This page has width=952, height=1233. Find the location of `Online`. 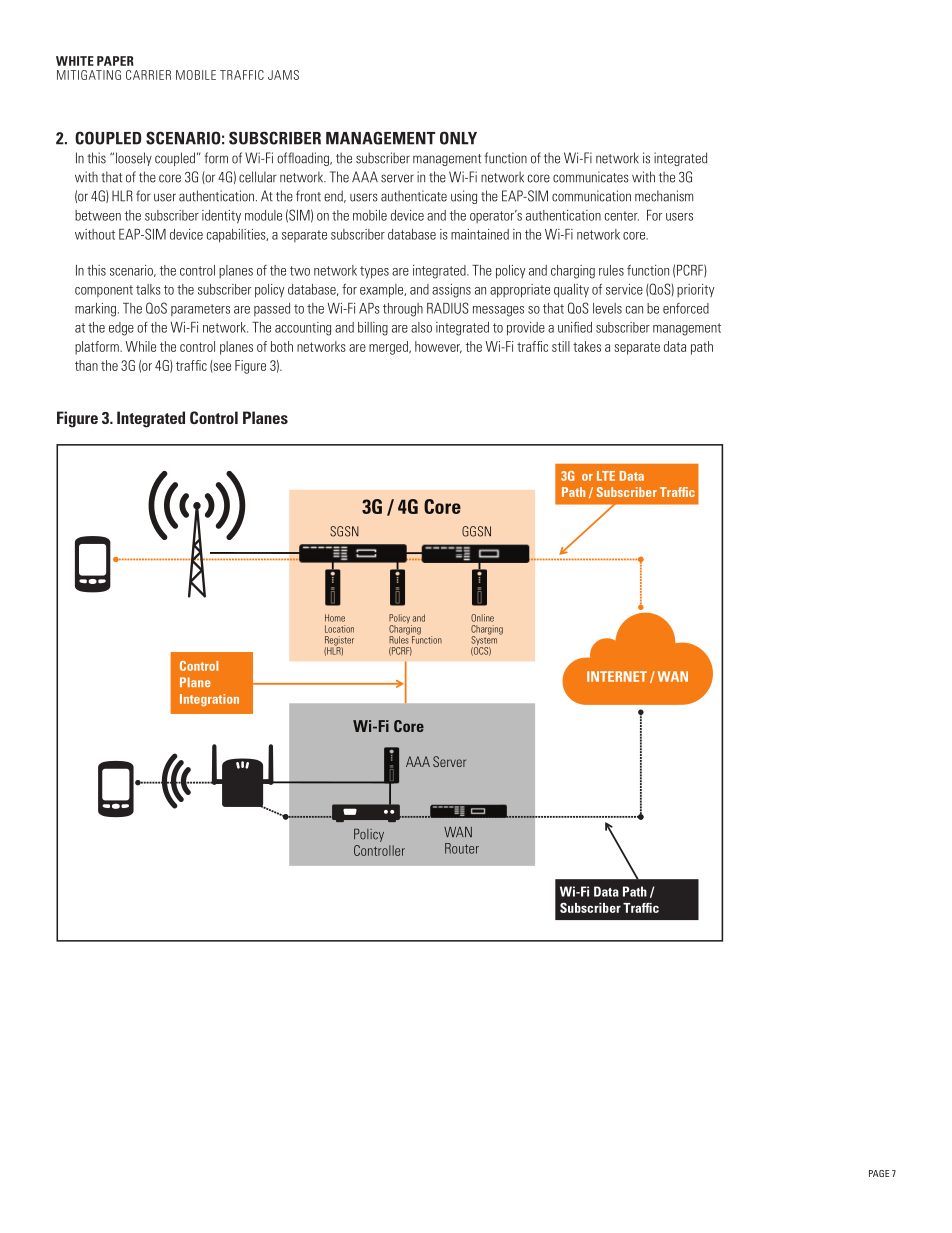

Online is located at coordinates (482, 618).
